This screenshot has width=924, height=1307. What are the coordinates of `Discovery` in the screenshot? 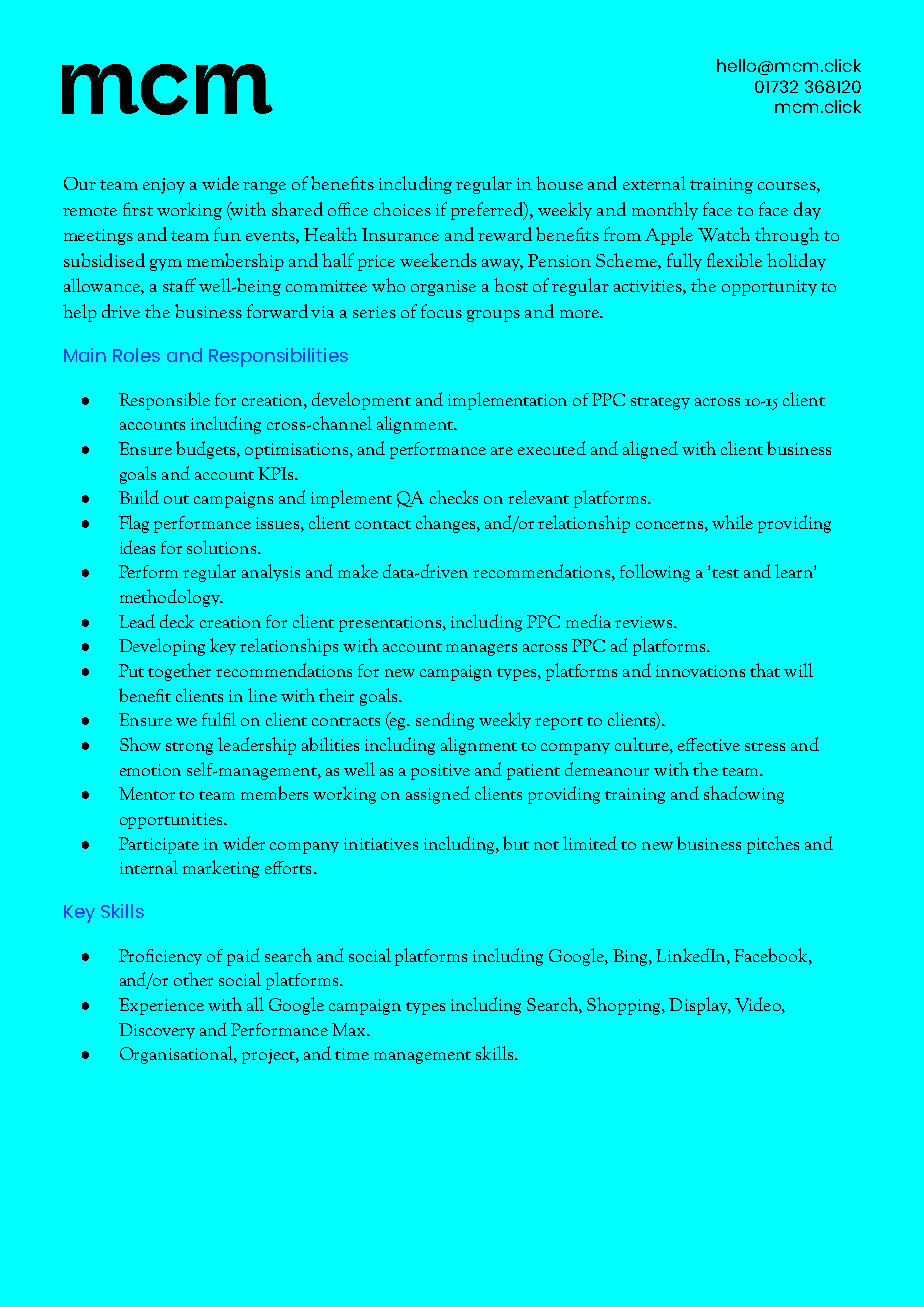 It's located at (157, 1031).
